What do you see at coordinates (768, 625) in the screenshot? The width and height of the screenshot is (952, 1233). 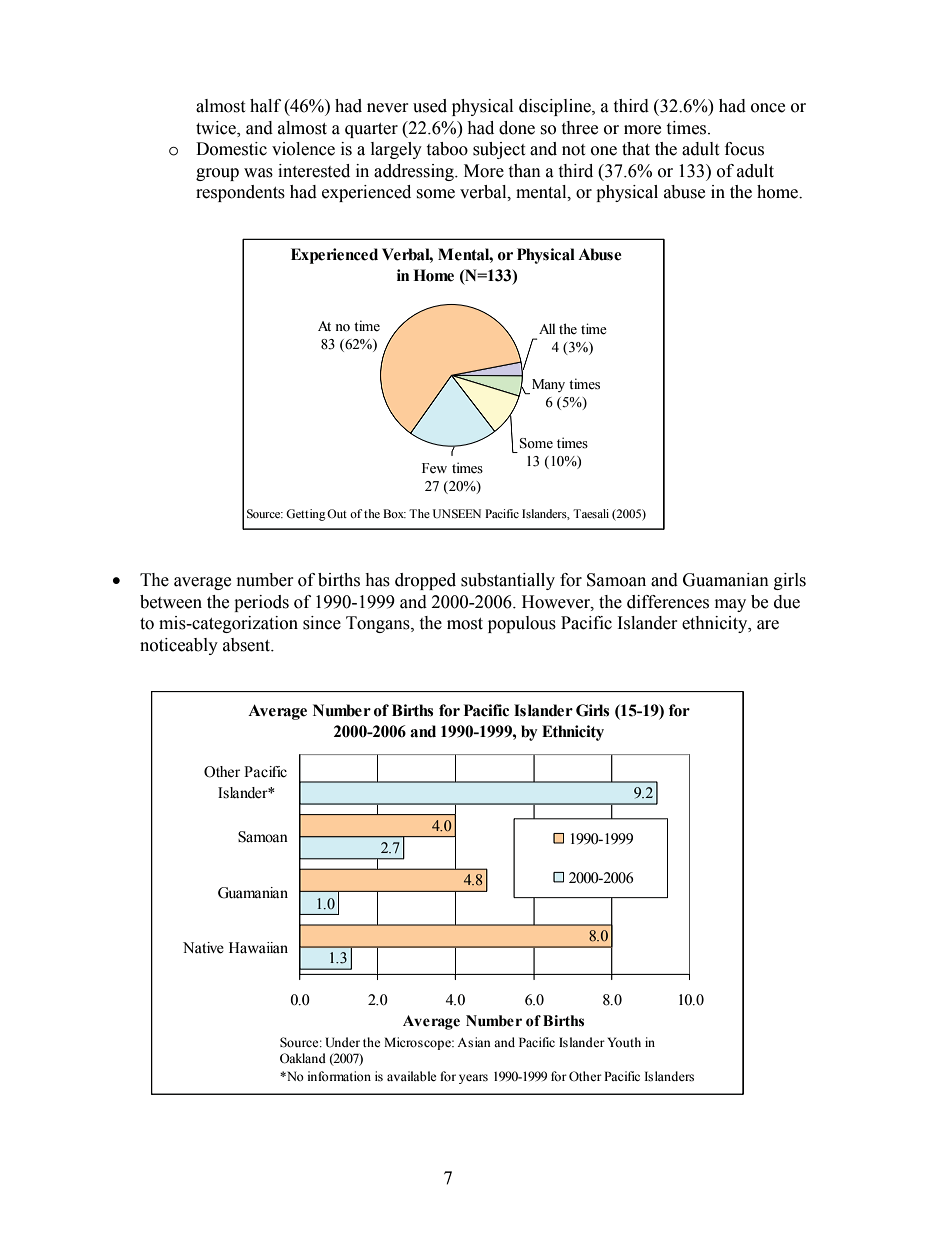 I see `are` at bounding box center [768, 625].
